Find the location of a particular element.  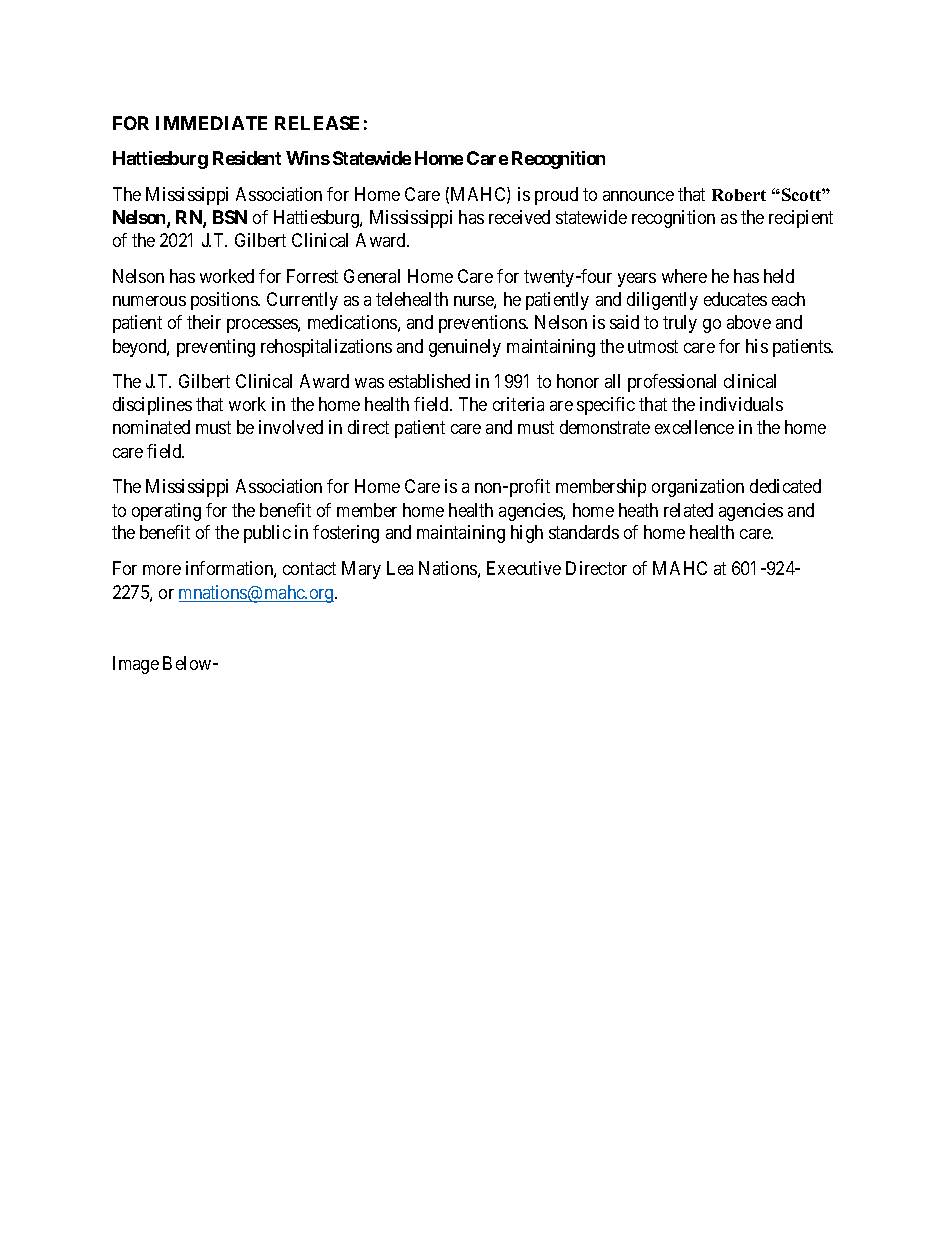

Executive is located at coordinates (524, 568).
